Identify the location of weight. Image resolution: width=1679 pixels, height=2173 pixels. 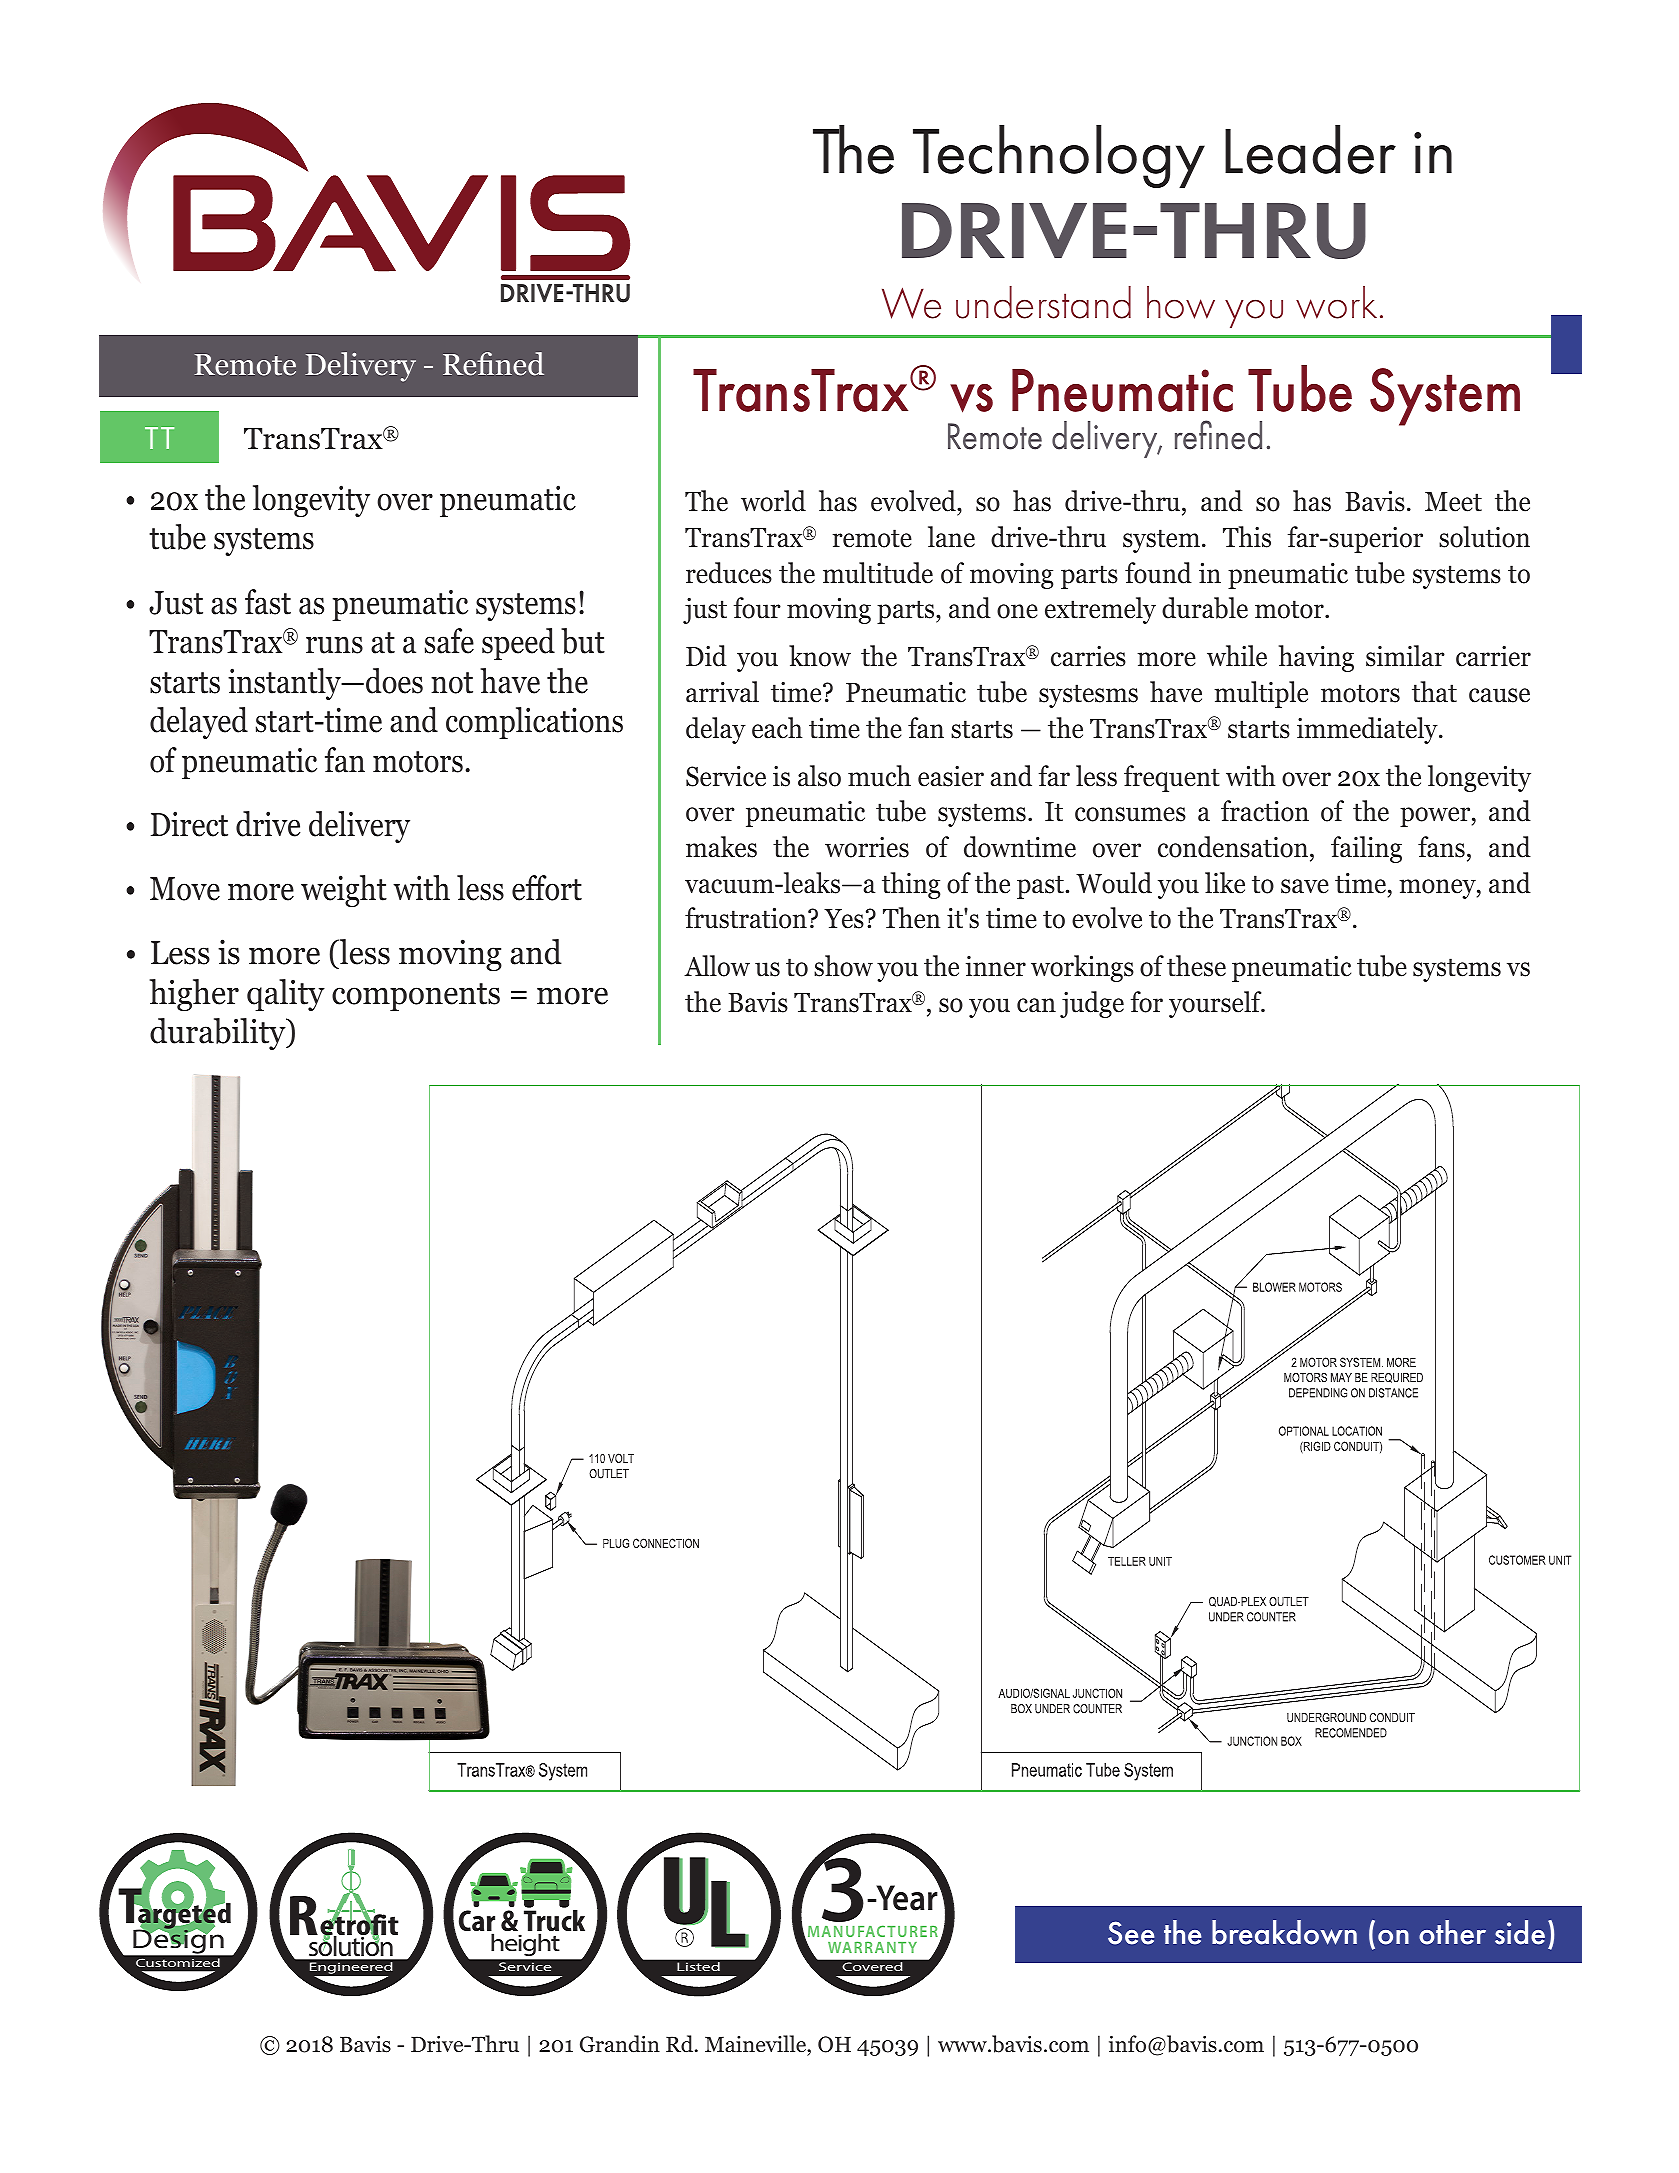
(344, 891).
